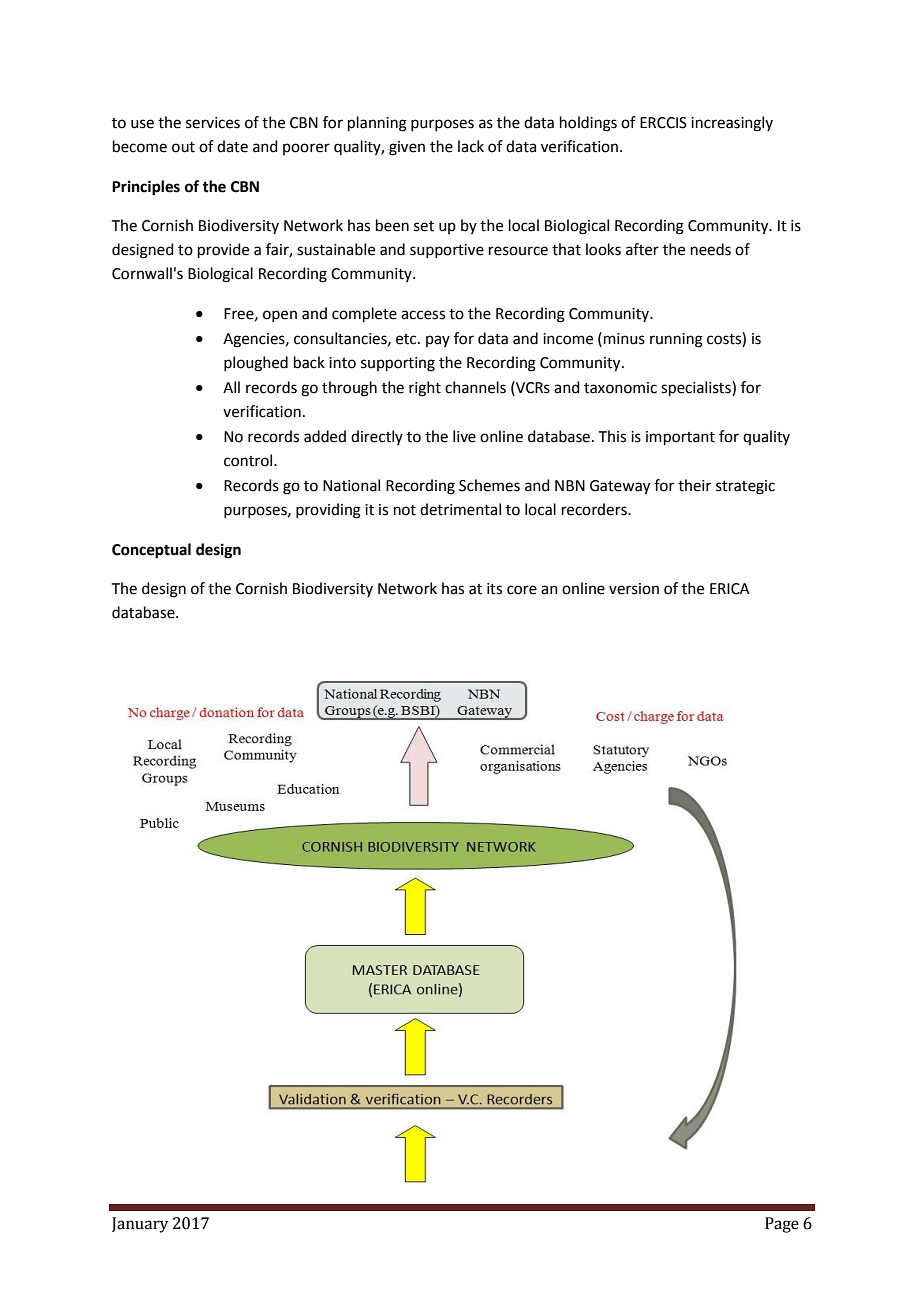  Describe the element at coordinates (494, 589) in the screenshot. I see `its` at that location.
